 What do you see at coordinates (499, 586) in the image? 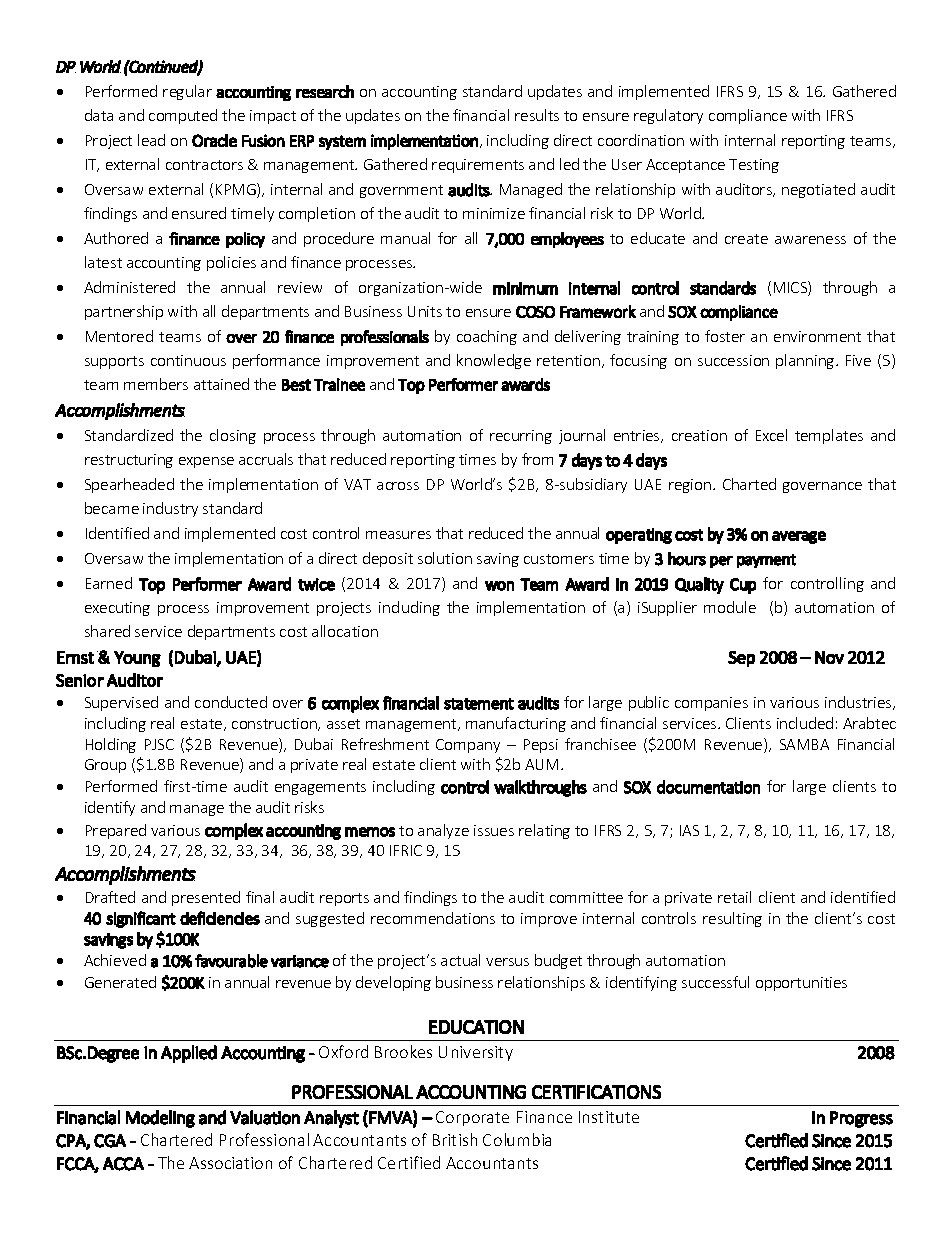
I see `won` at bounding box center [499, 586].
